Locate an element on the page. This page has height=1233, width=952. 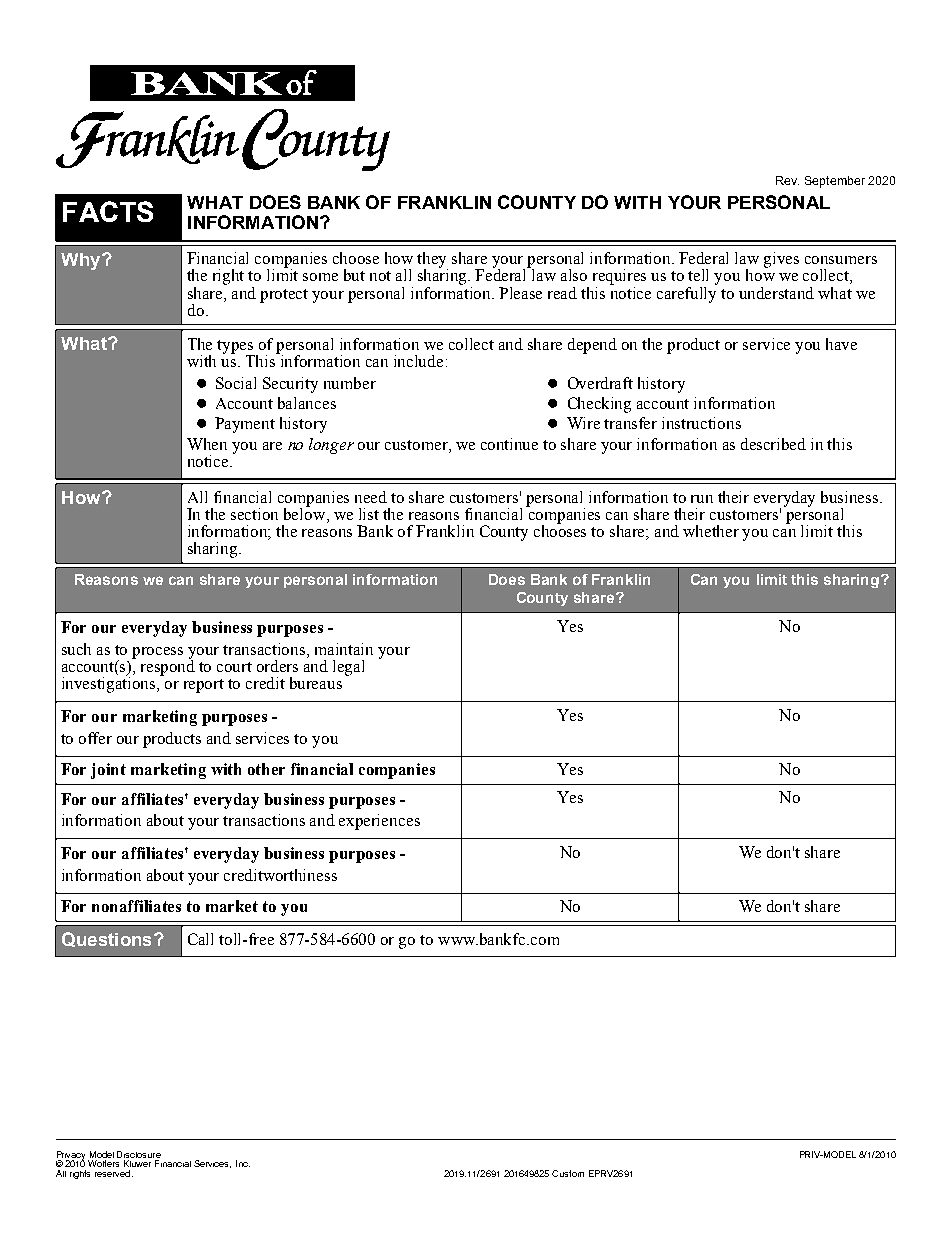
section is located at coordinates (254, 514).
